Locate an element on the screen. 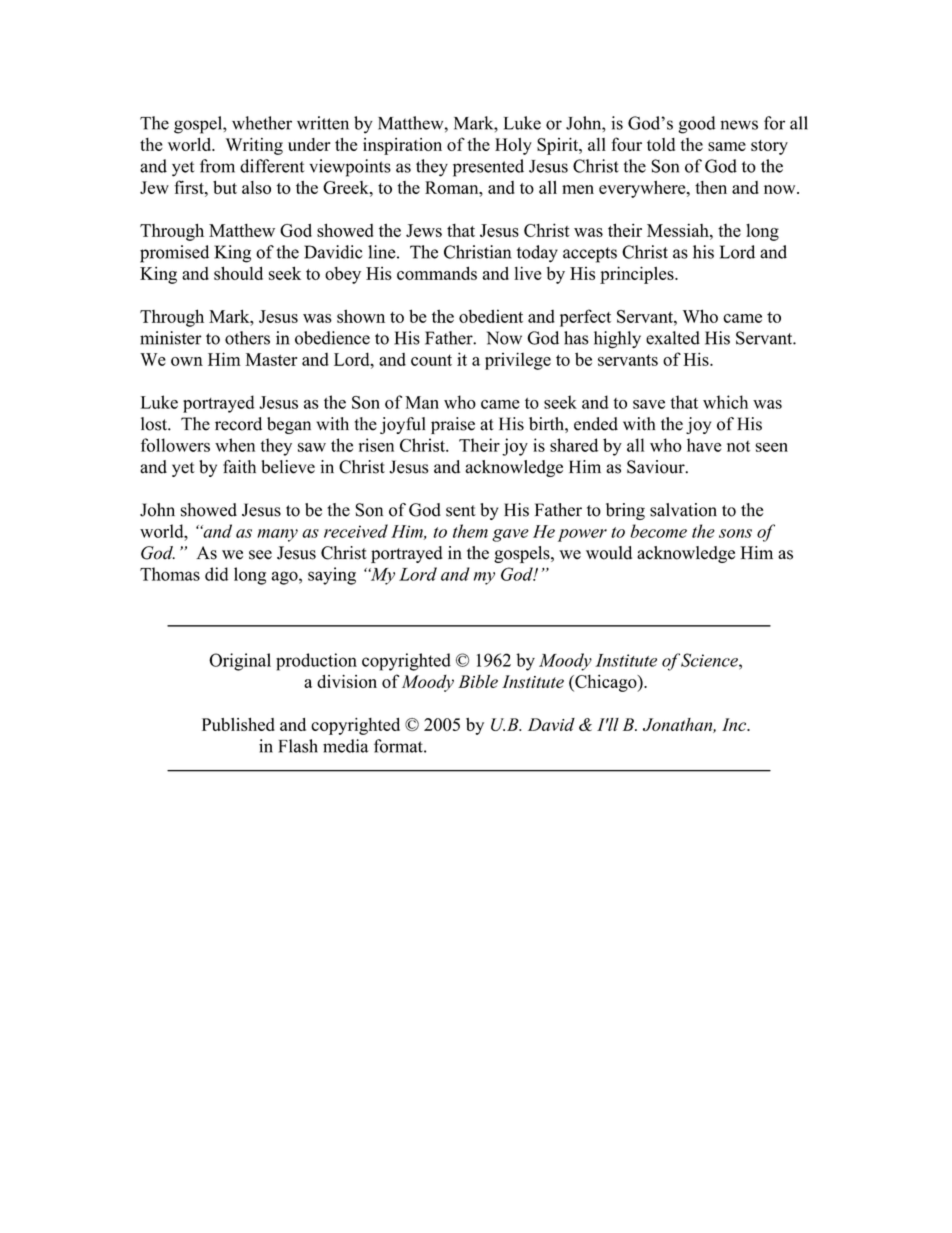 This screenshot has width=952, height=1233. sons is located at coordinates (735, 533).
